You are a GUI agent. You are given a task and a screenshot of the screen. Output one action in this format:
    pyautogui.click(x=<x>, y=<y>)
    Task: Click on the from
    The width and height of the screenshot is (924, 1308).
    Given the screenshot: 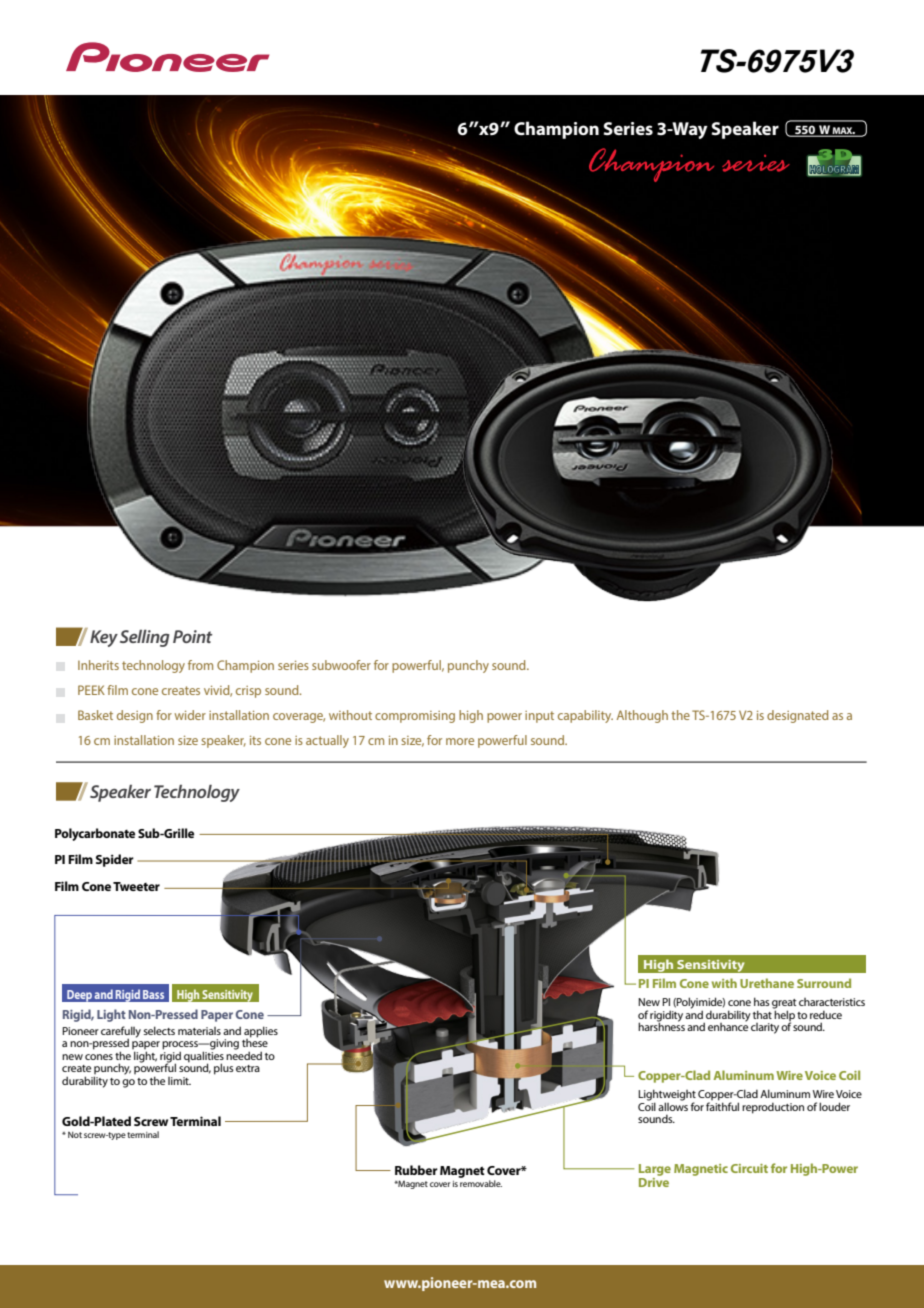 What is the action you would take?
    pyautogui.click(x=200, y=665)
